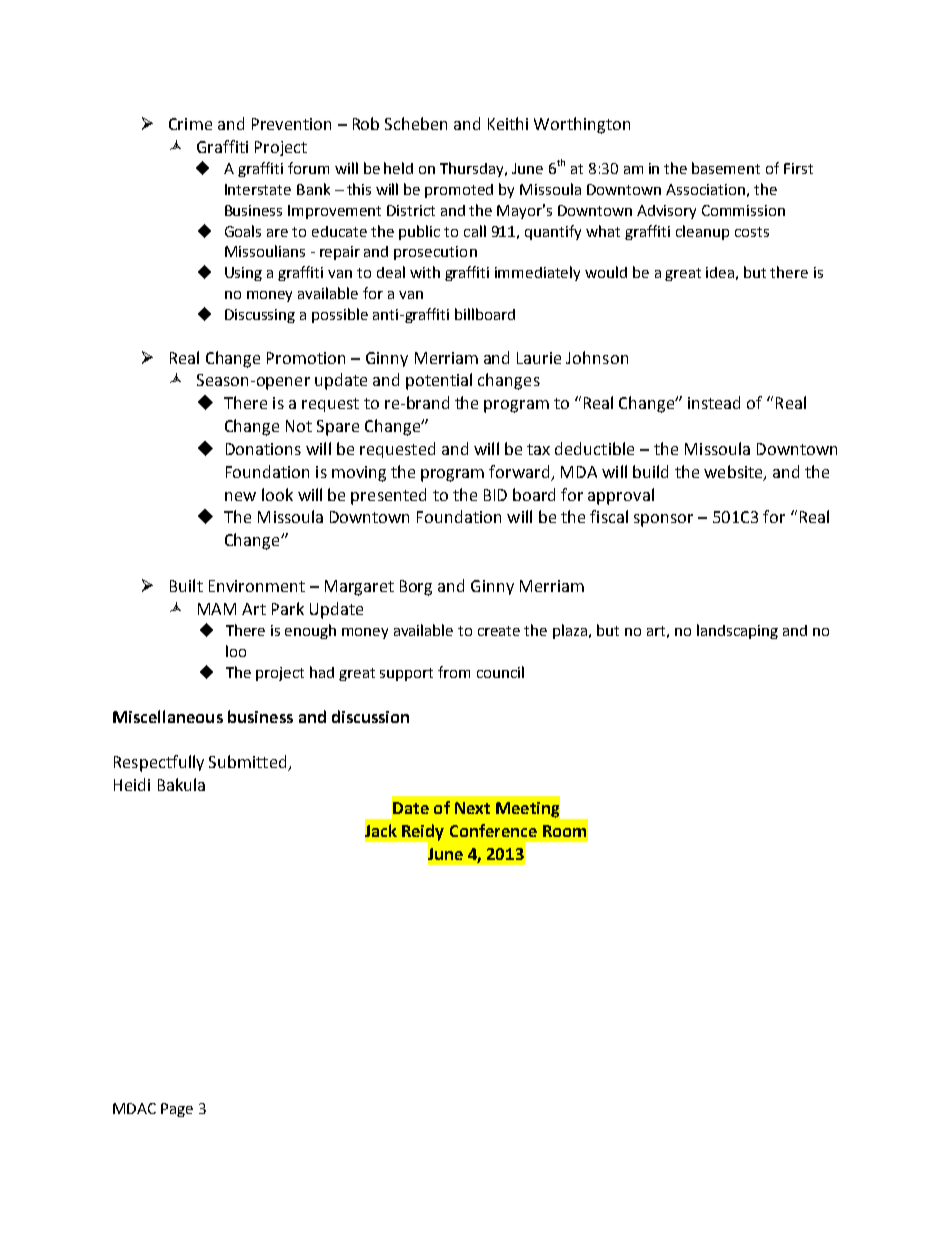 The width and height of the screenshot is (952, 1233). Describe the element at coordinates (726, 168) in the screenshot. I see `basement` at that location.
